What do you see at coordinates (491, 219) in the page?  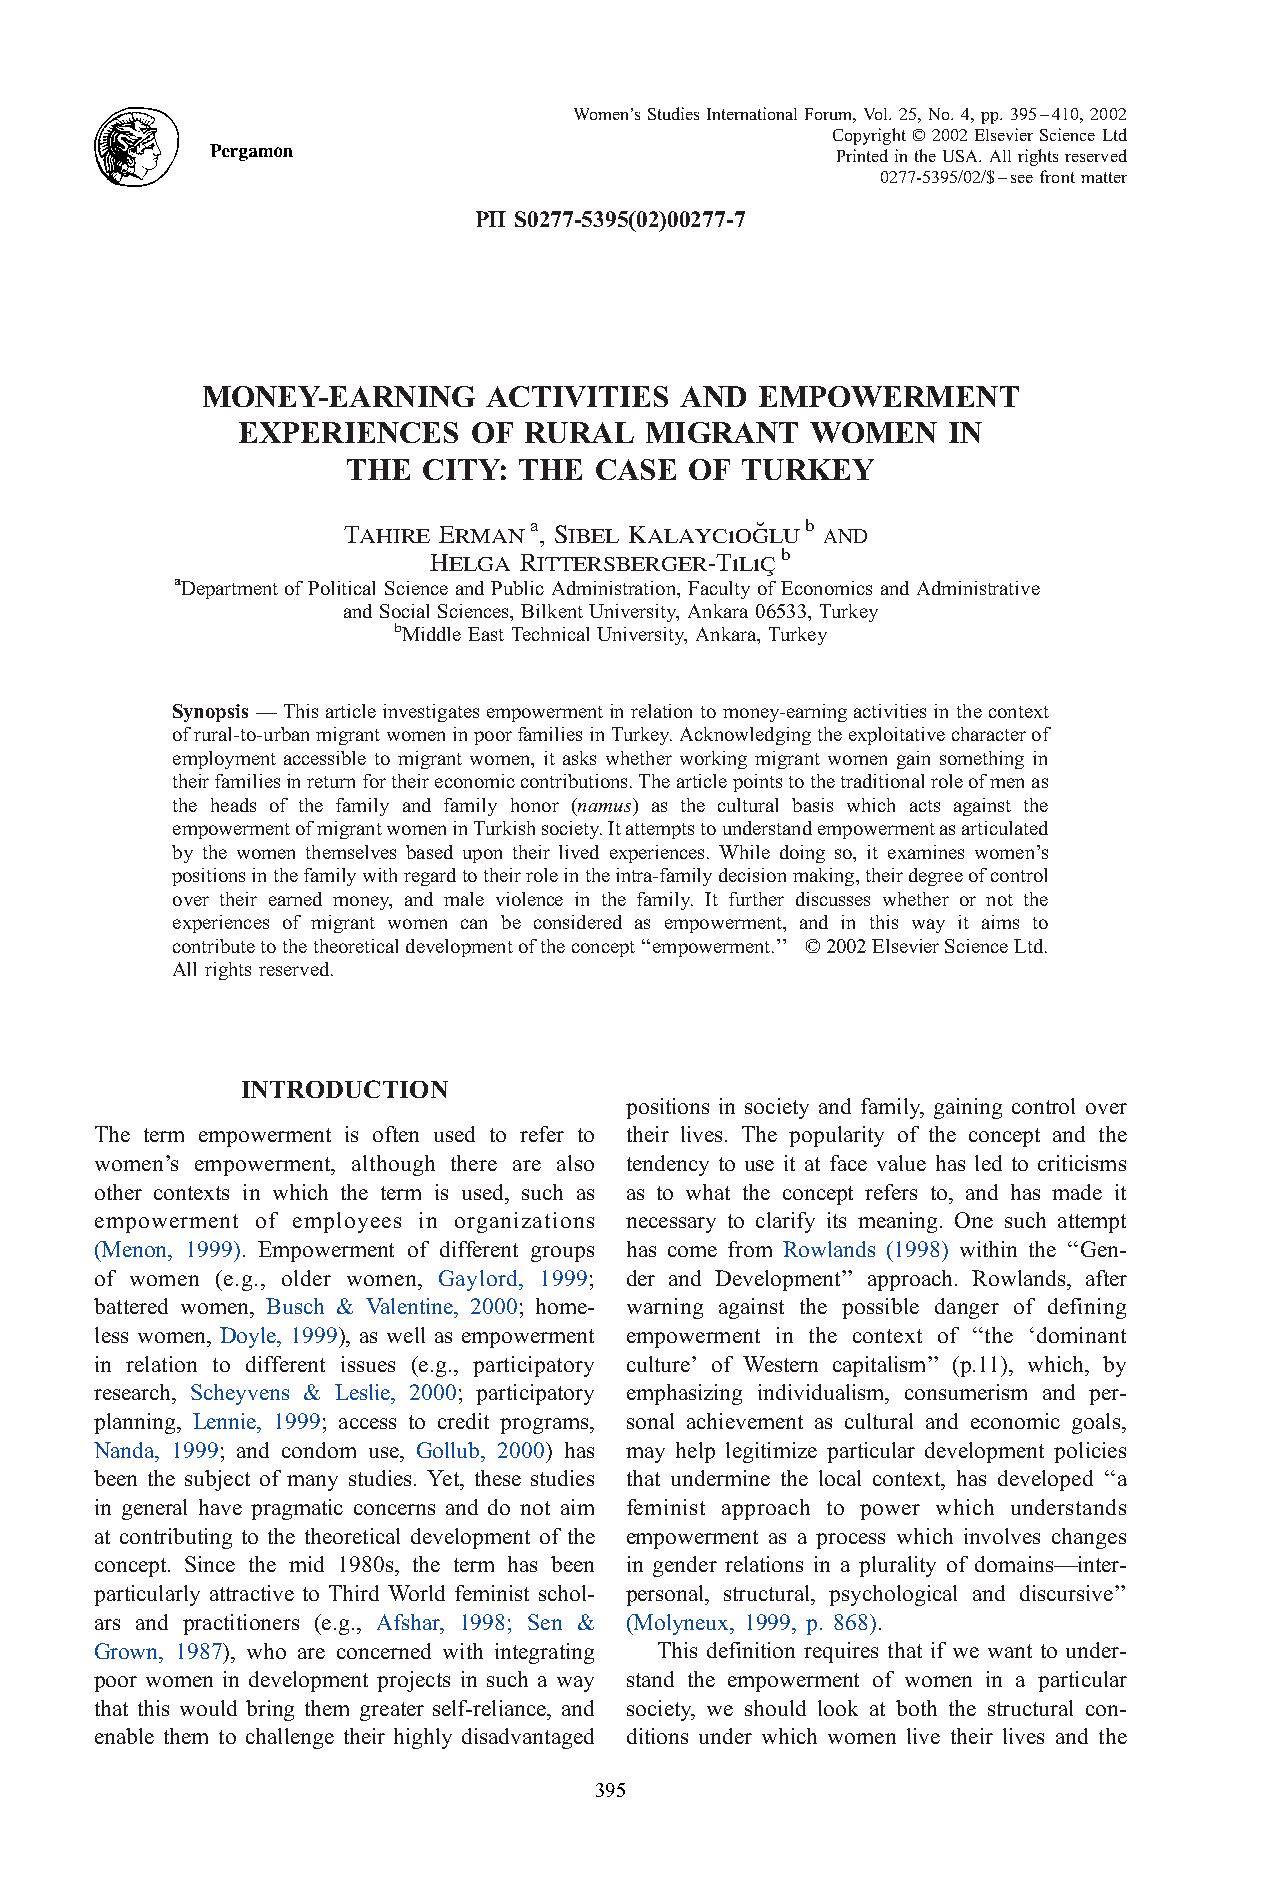 I see `PII` at bounding box center [491, 219].
